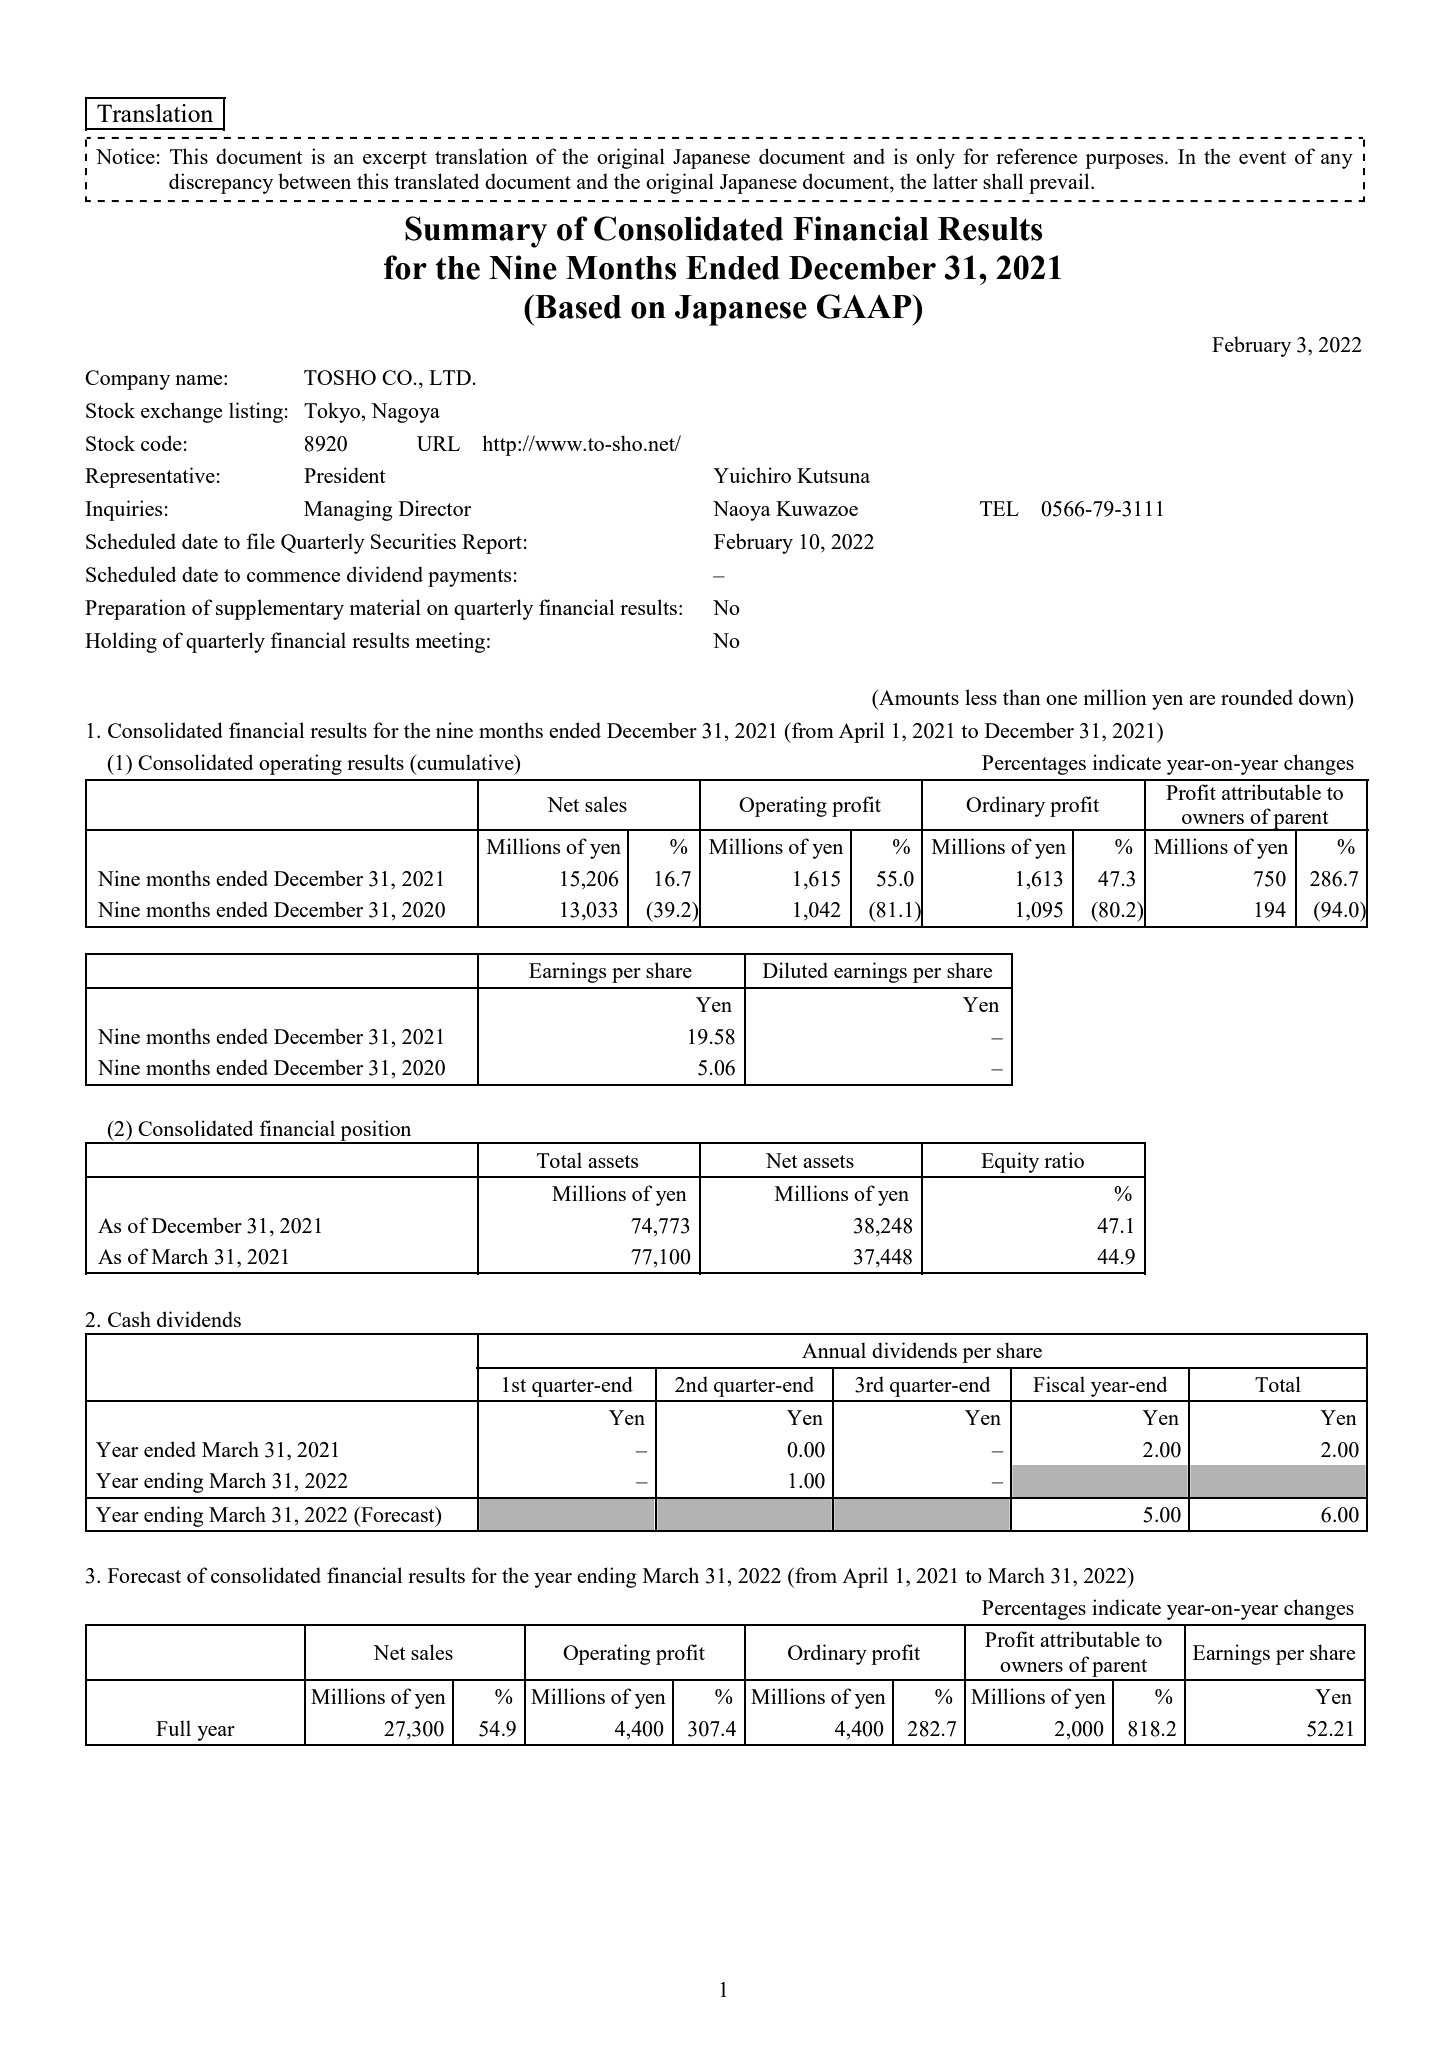 The image size is (1447, 2047). I want to click on purposes, so click(1125, 161).
